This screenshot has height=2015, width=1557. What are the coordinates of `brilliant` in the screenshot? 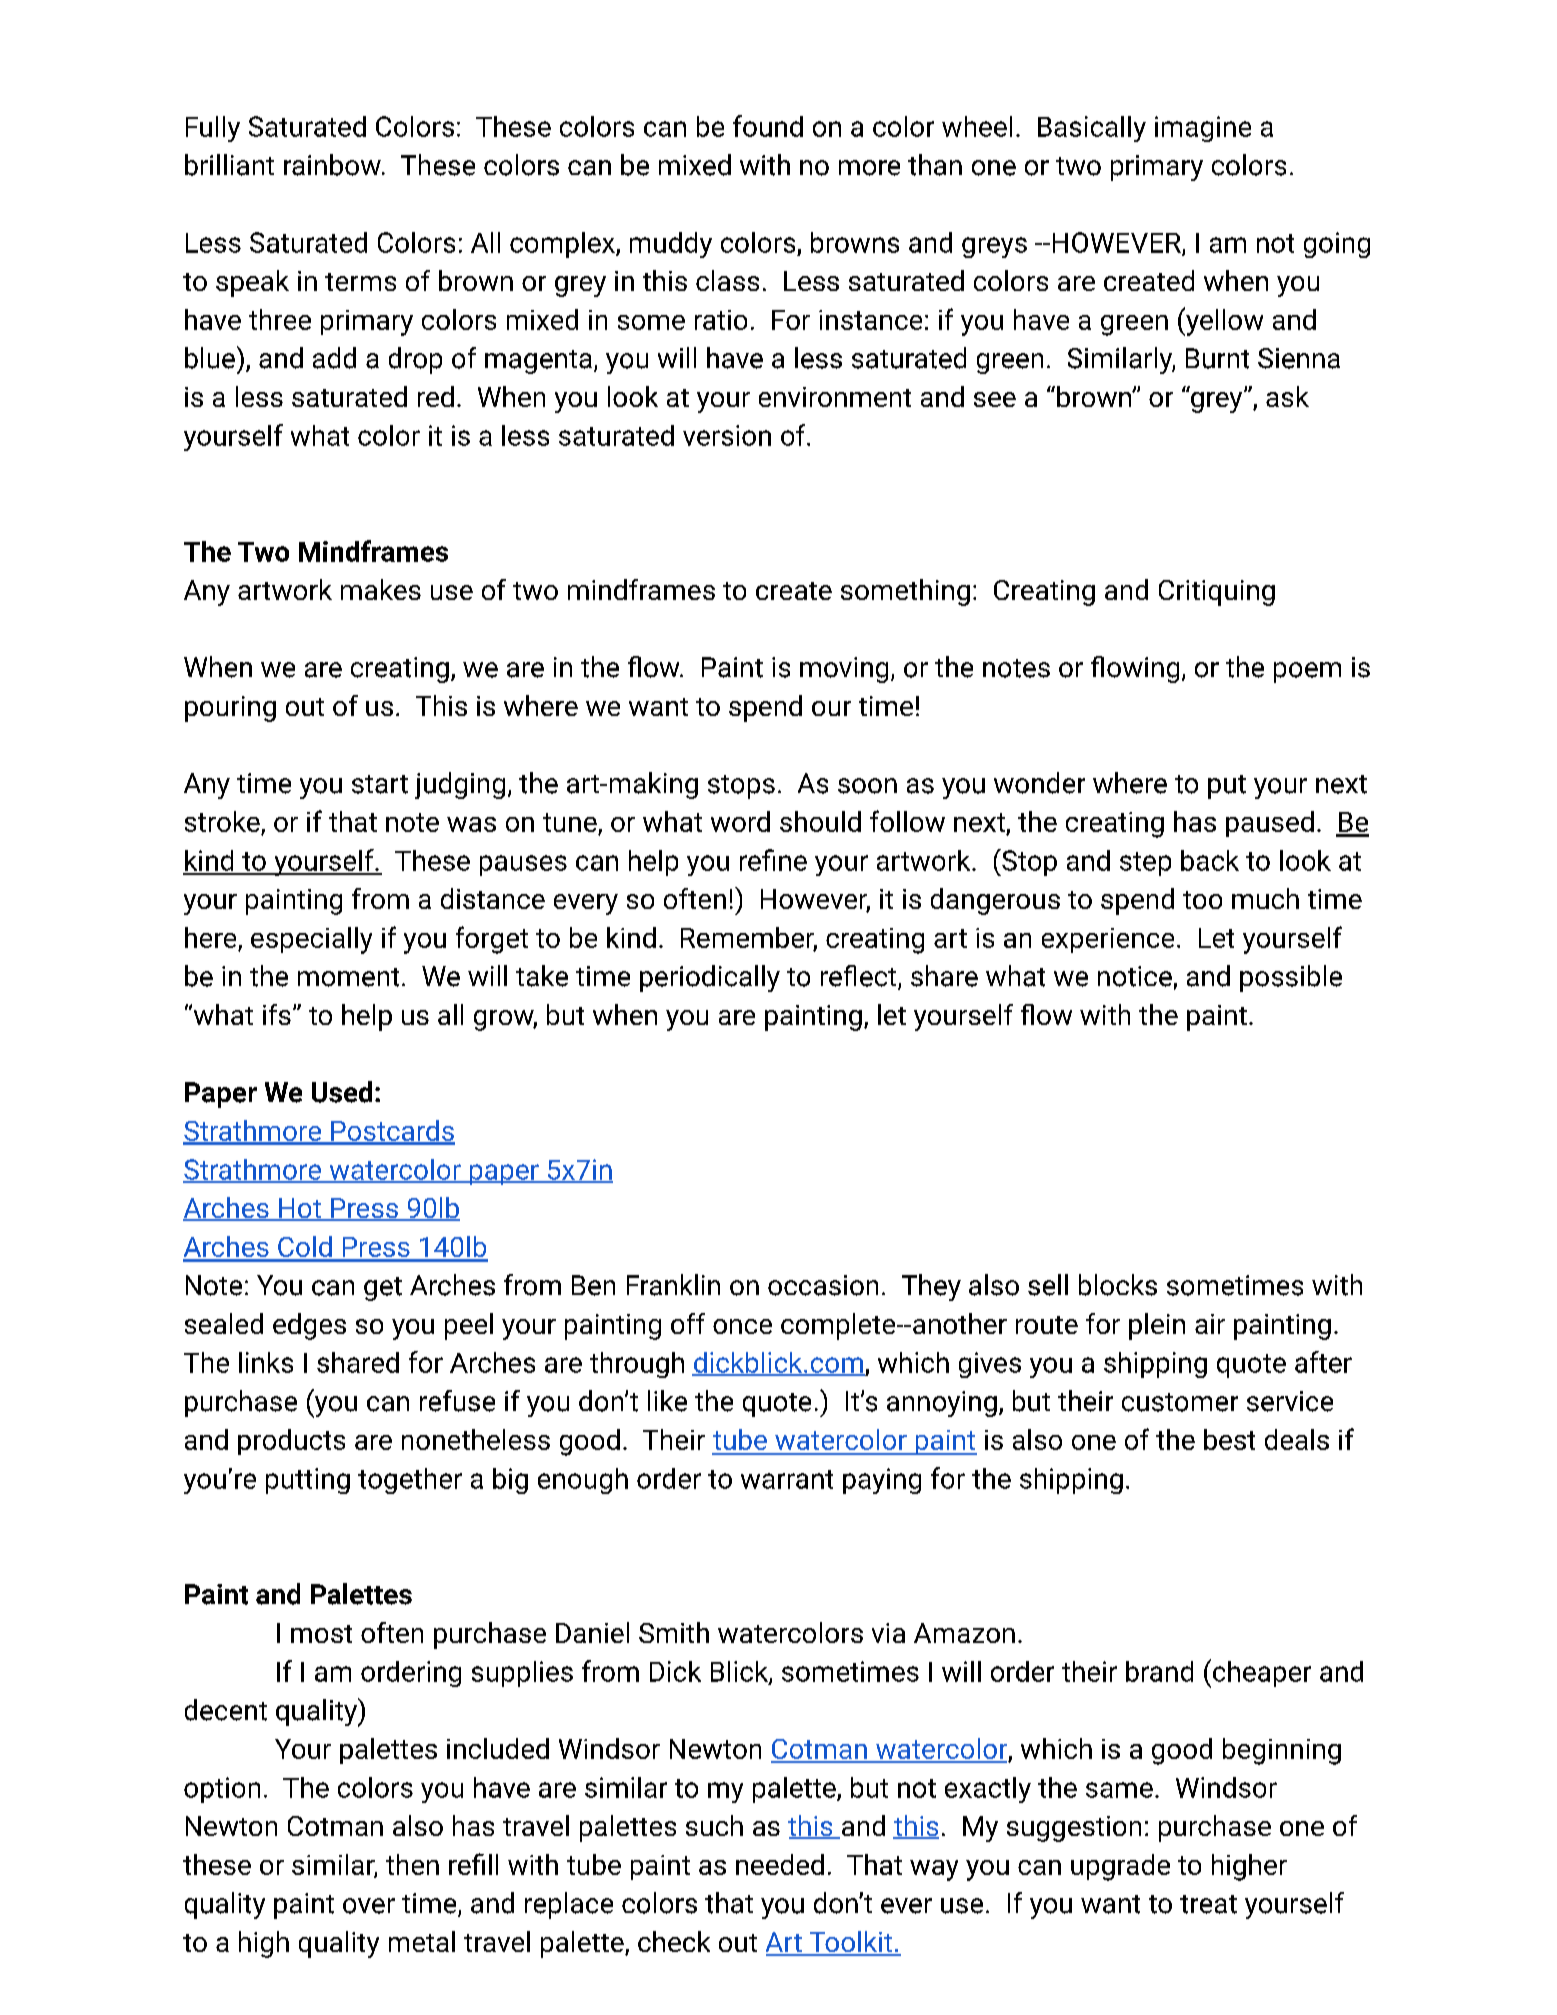 It's located at (229, 165).
